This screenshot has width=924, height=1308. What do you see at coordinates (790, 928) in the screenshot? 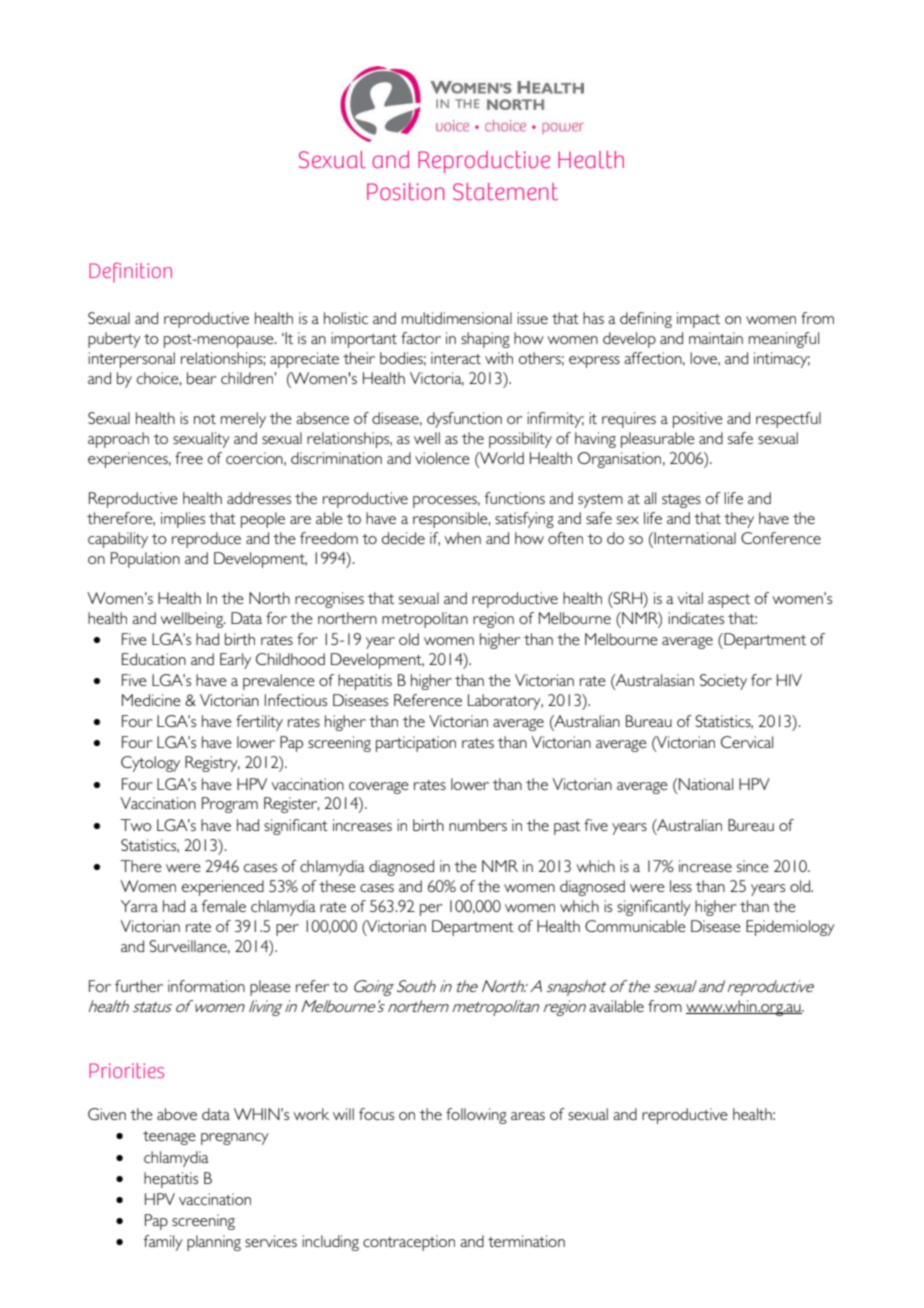
I see `Epidemiology` at bounding box center [790, 928].
